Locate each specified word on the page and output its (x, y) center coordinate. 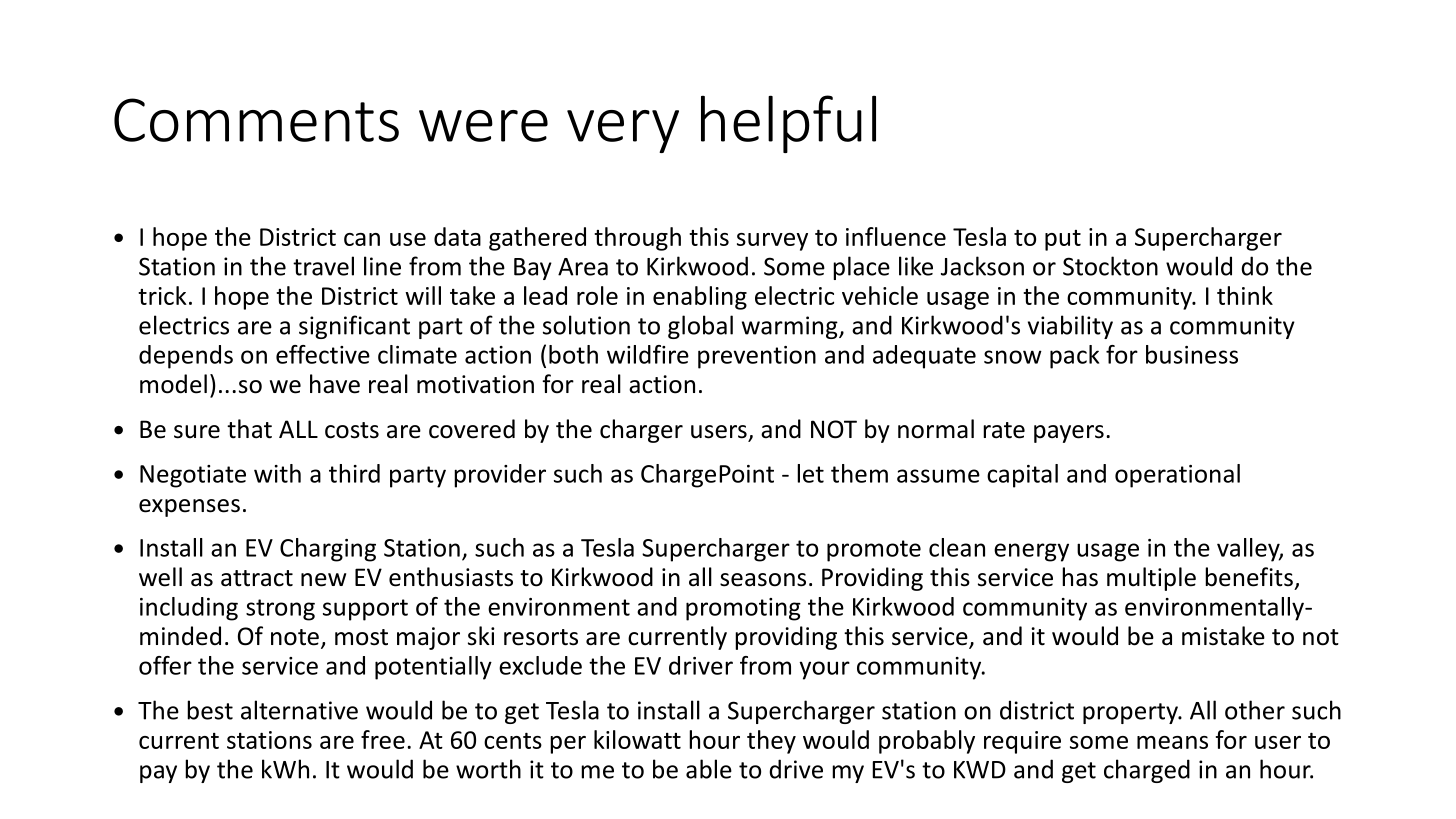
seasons (763, 580)
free (383, 739)
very (623, 131)
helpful (788, 124)
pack (1074, 357)
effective (323, 354)
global (700, 327)
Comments (256, 120)
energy (1031, 552)
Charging (328, 550)
